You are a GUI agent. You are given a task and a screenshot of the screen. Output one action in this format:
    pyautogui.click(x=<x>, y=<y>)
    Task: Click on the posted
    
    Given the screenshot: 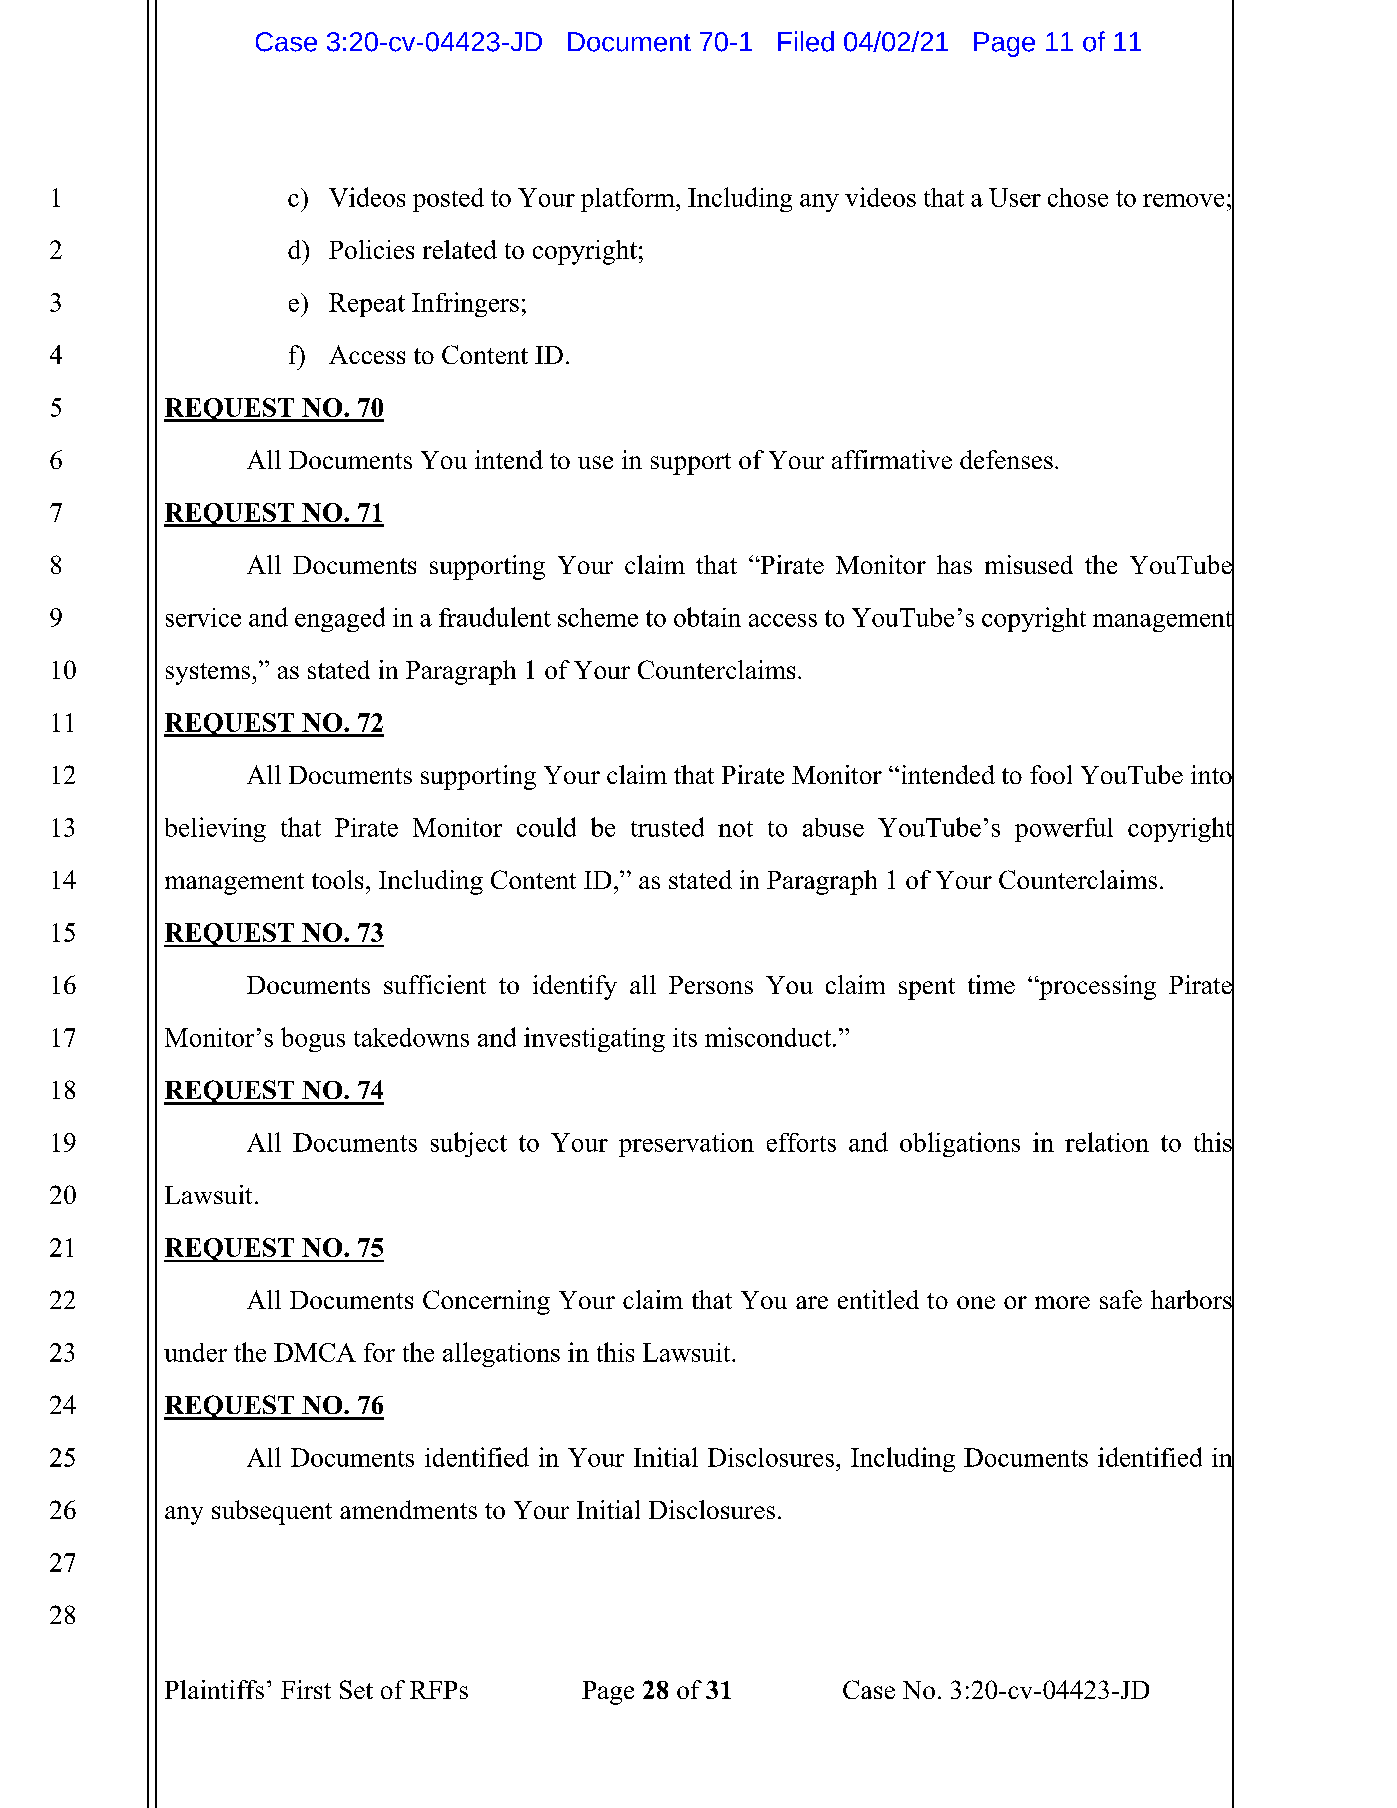 What is the action you would take?
    pyautogui.click(x=448, y=200)
